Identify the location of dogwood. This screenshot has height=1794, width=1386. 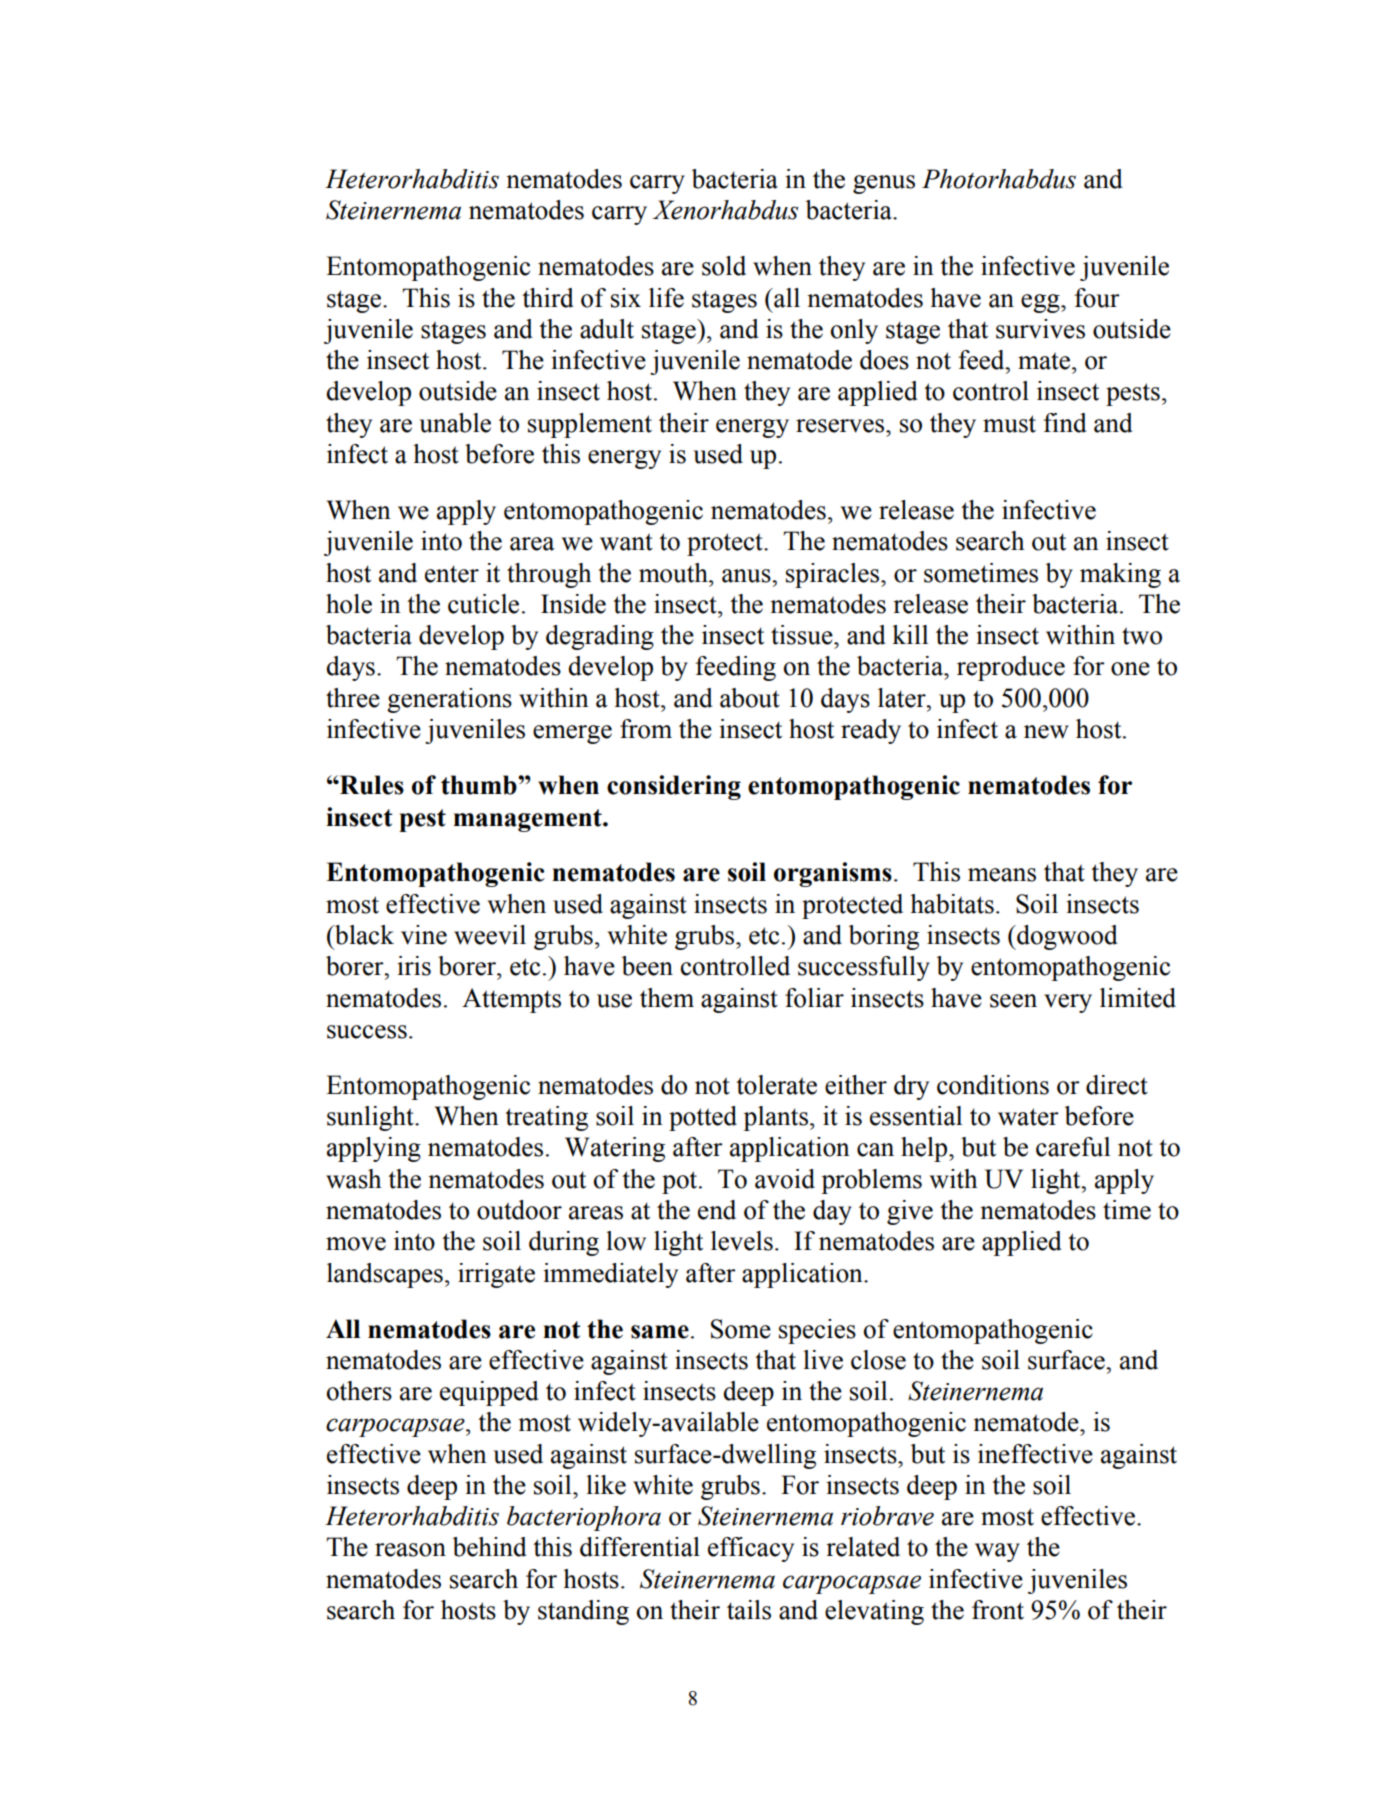
(1066, 937).
